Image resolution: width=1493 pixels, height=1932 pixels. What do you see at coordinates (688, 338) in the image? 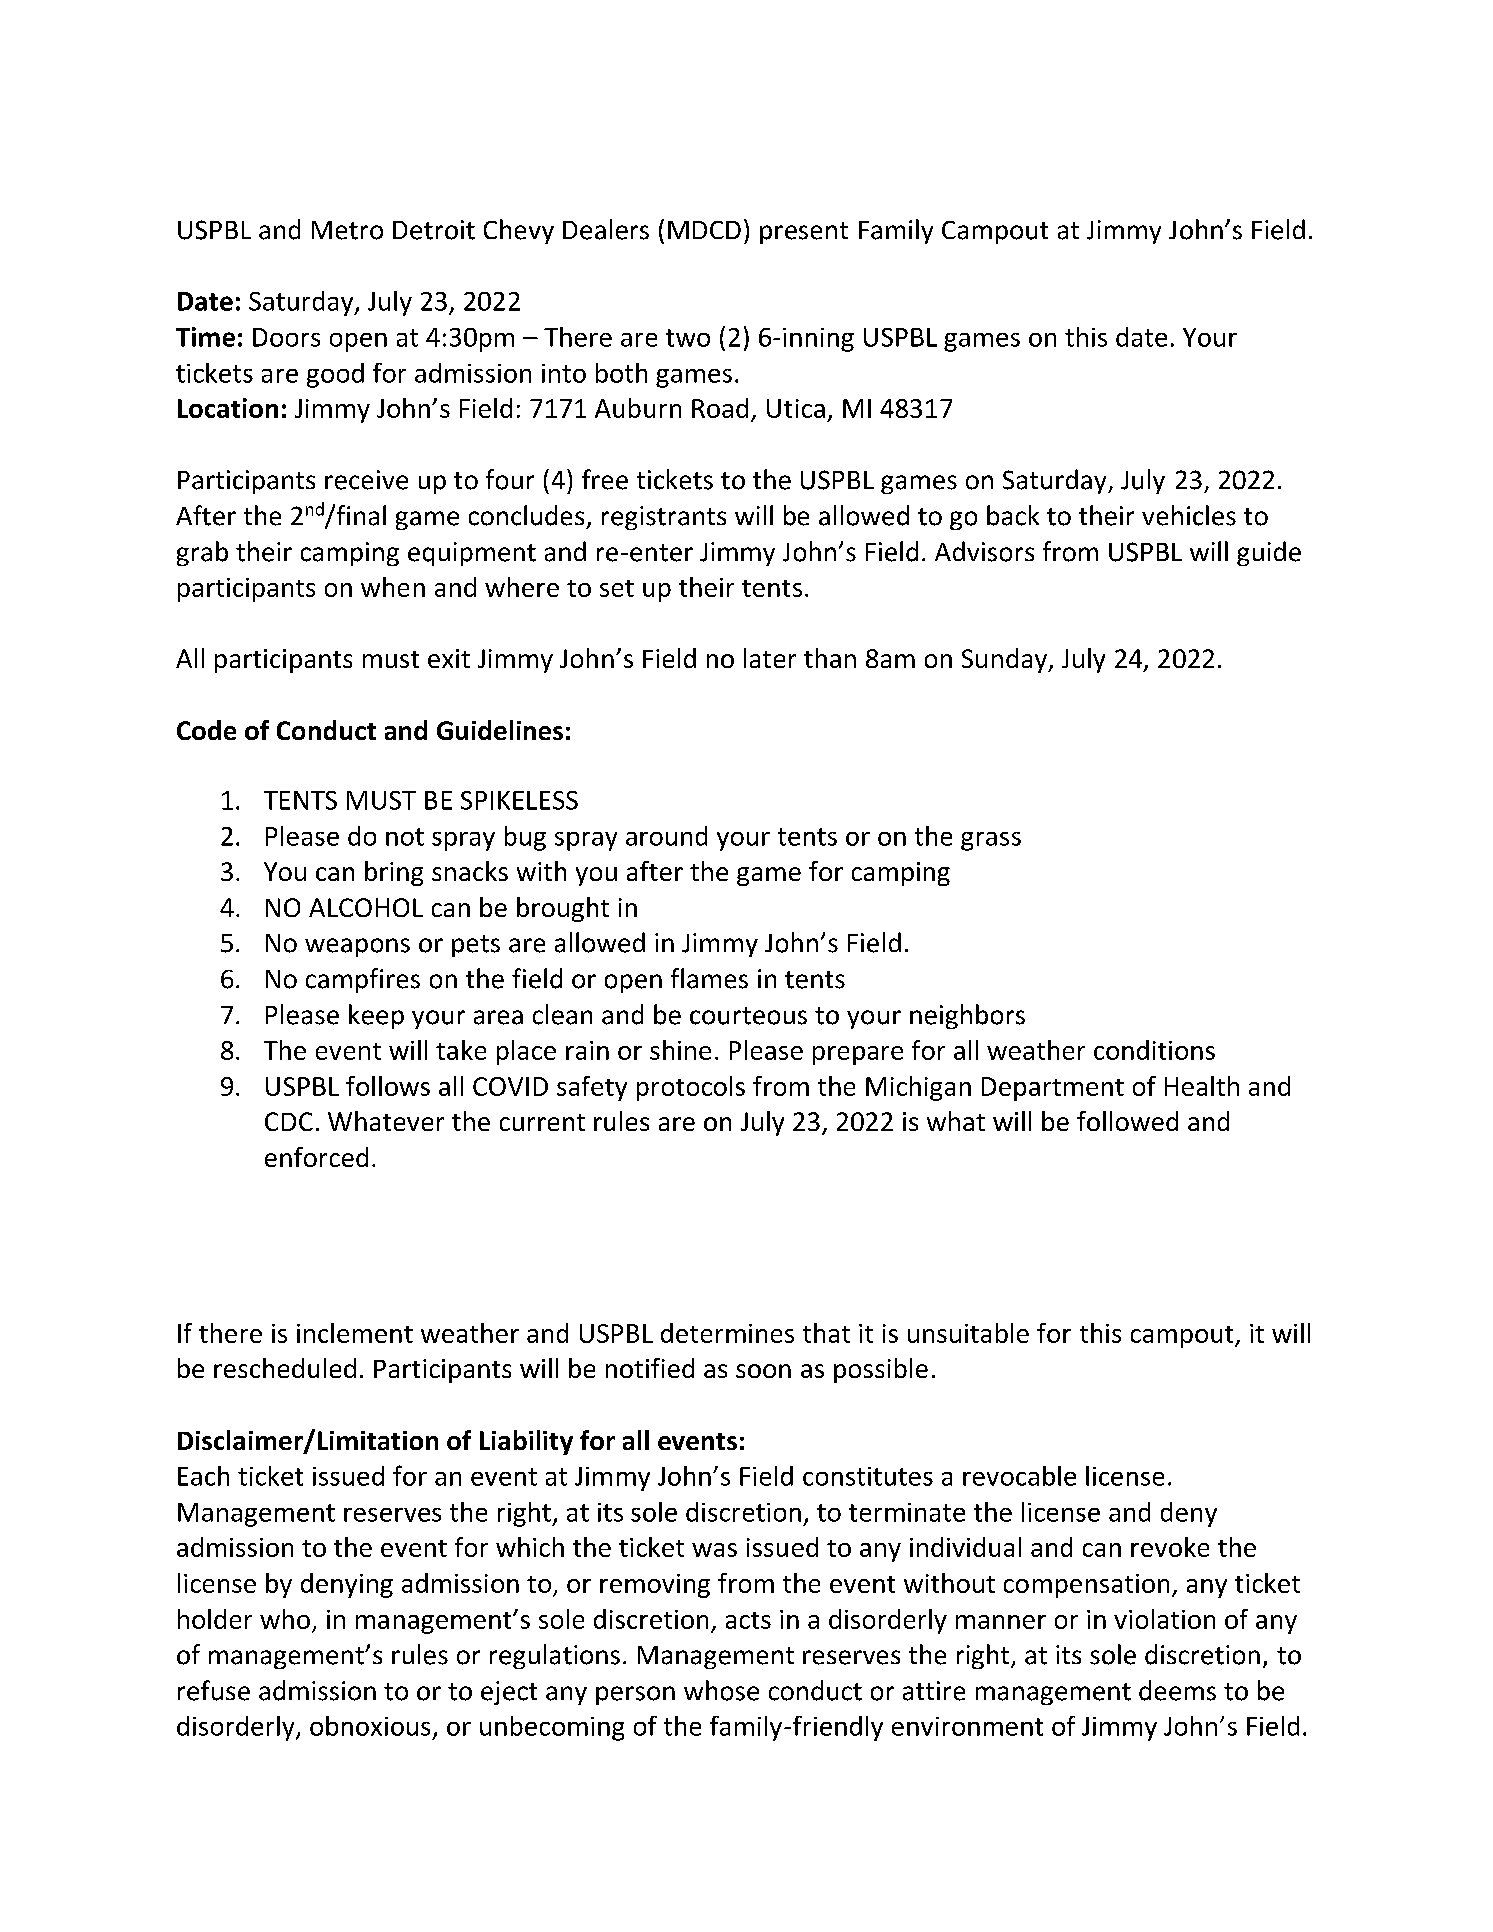
I see `two` at bounding box center [688, 338].
